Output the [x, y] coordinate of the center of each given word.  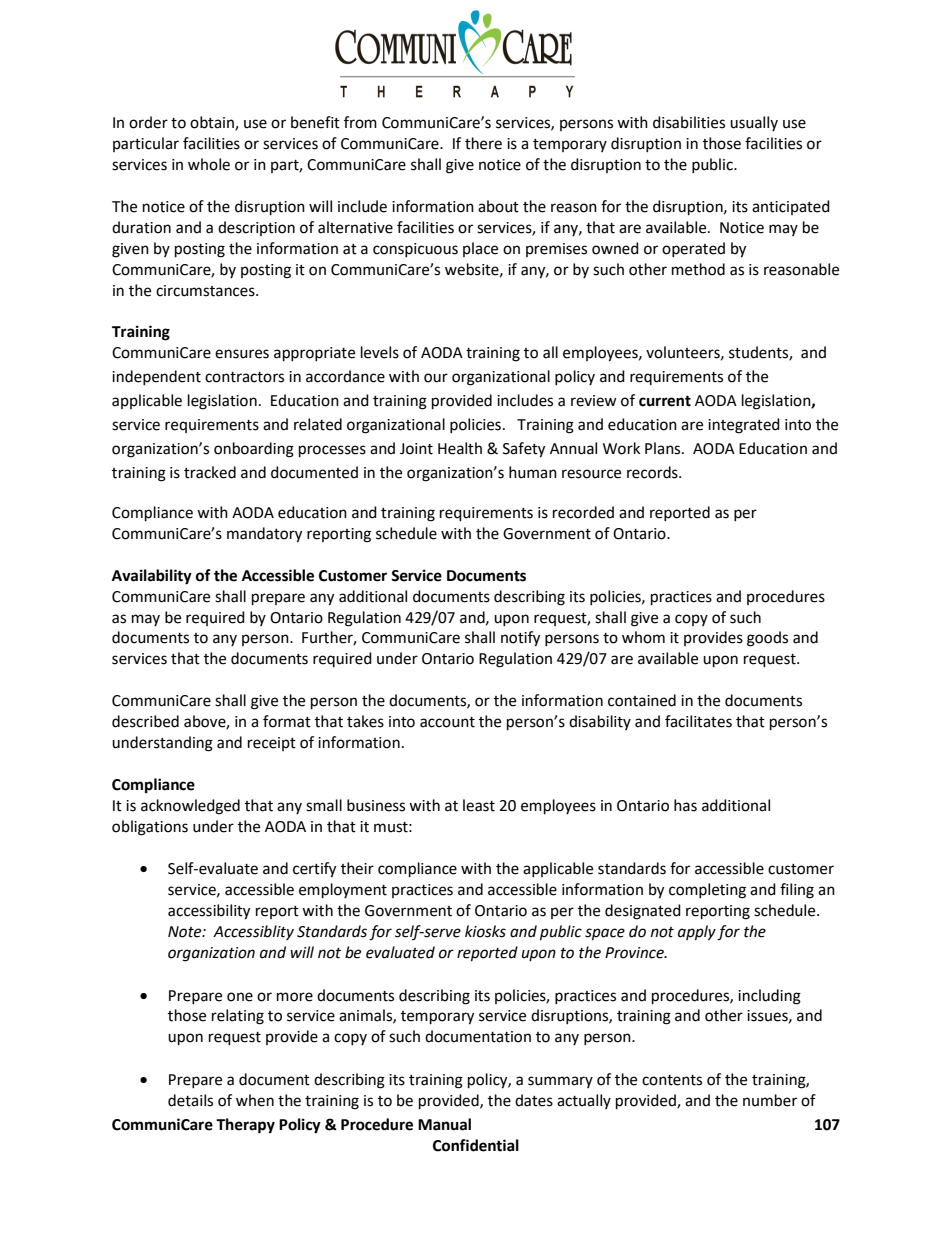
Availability [152, 577]
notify [520, 639]
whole [209, 164]
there [483, 143]
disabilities [689, 122]
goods [767, 639]
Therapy [245, 1126]
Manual [444, 1124]
